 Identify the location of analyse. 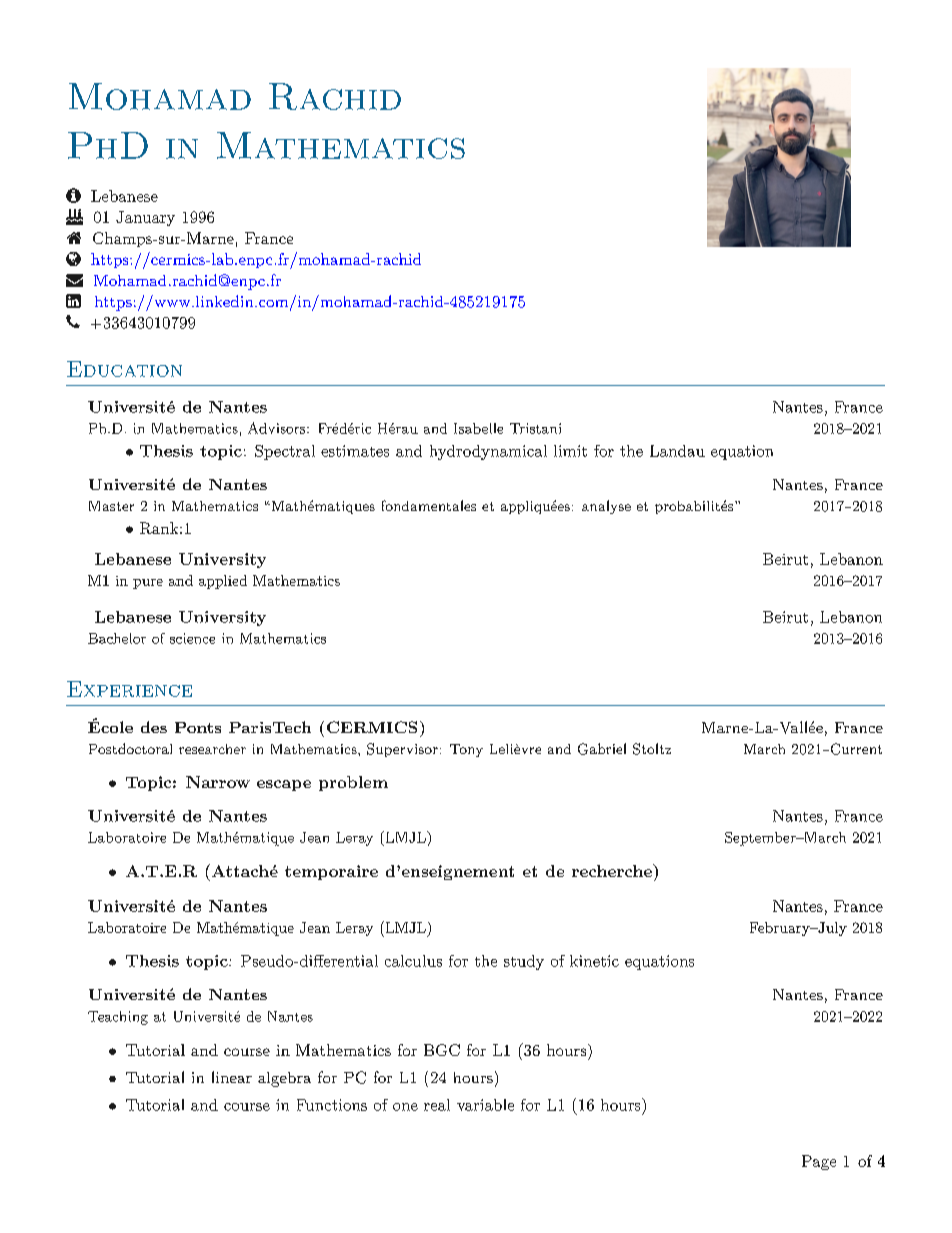
(606, 507).
